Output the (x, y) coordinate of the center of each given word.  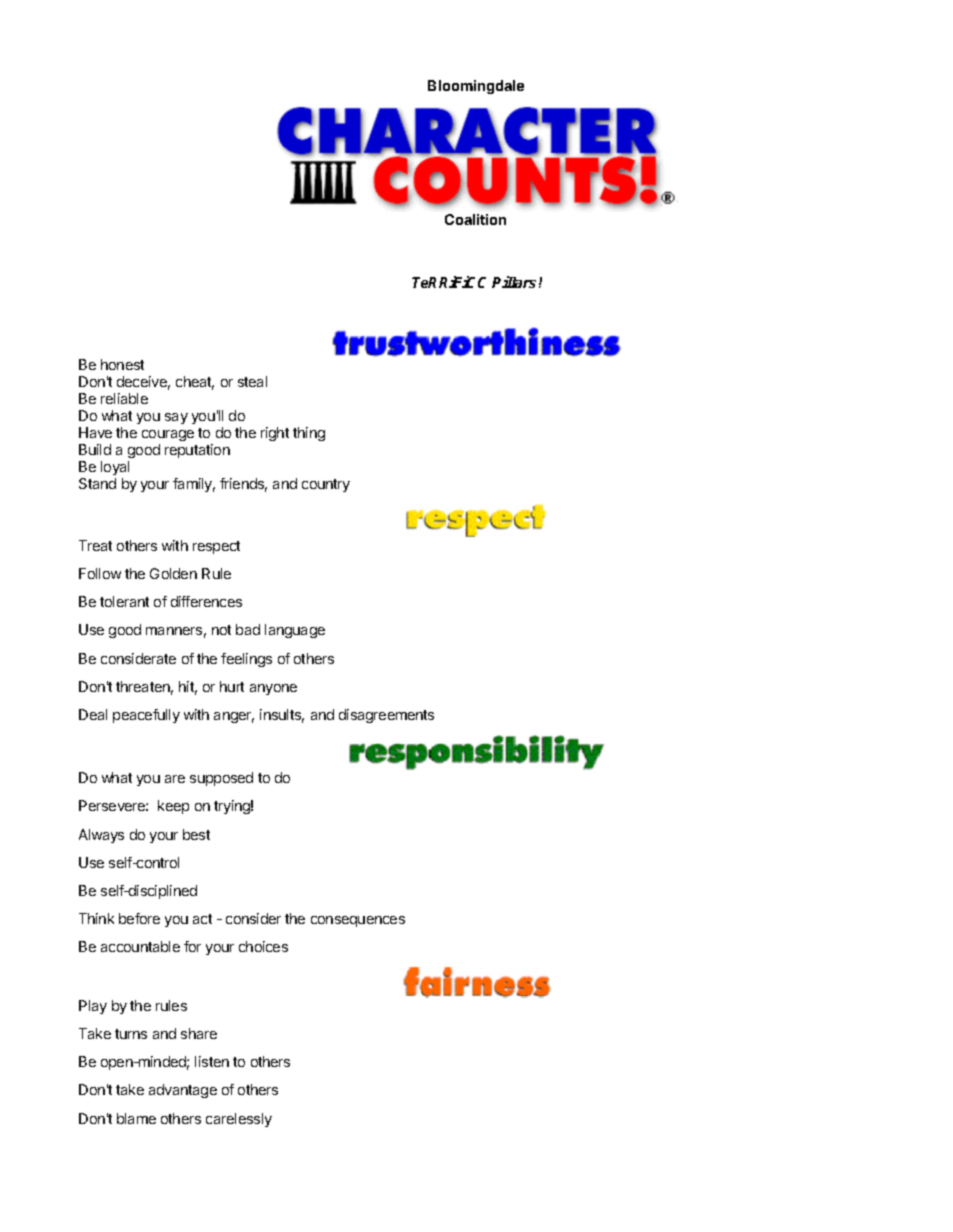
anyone (273, 689)
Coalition (475, 219)
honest (122, 364)
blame (136, 1118)
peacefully (146, 716)
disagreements (386, 716)
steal (252, 381)
